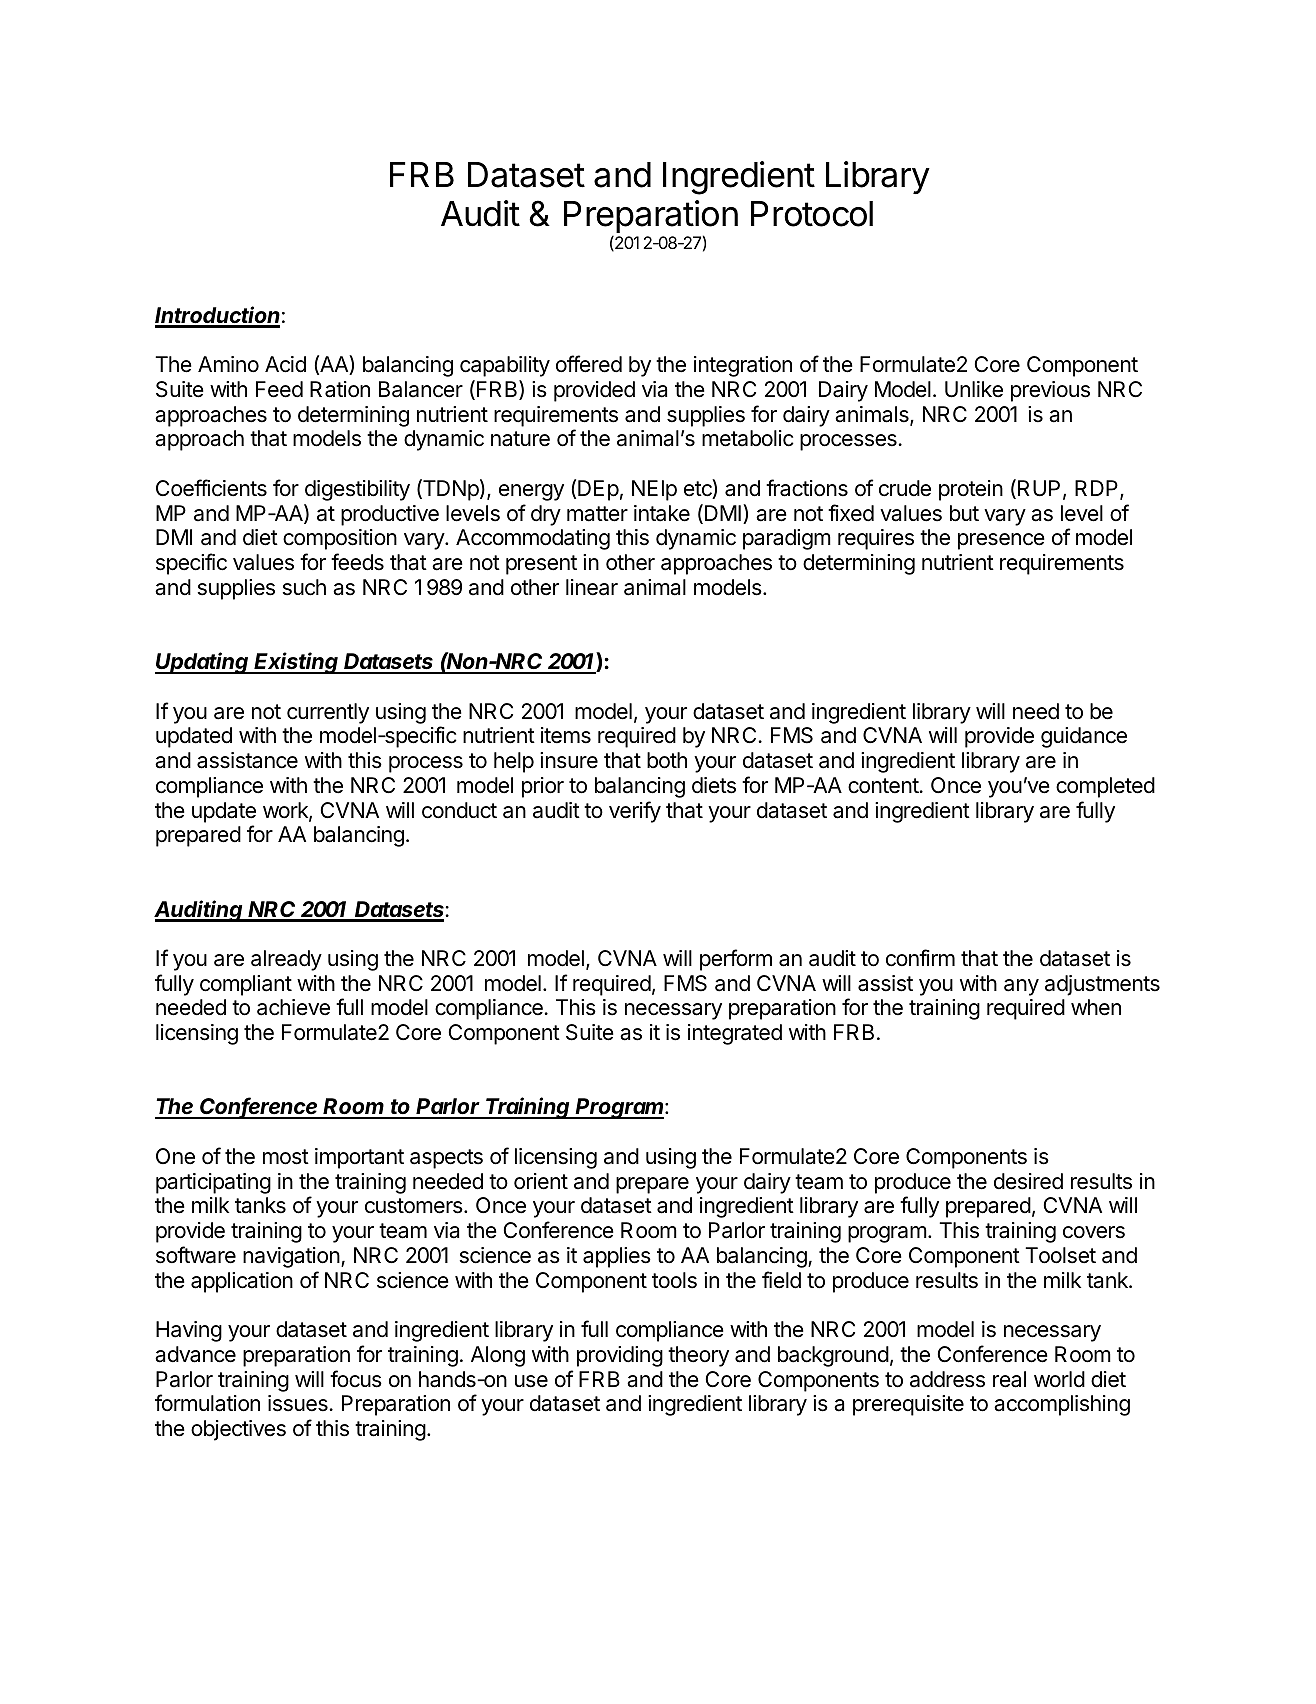  I want to click on Acid, so click(285, 364).
